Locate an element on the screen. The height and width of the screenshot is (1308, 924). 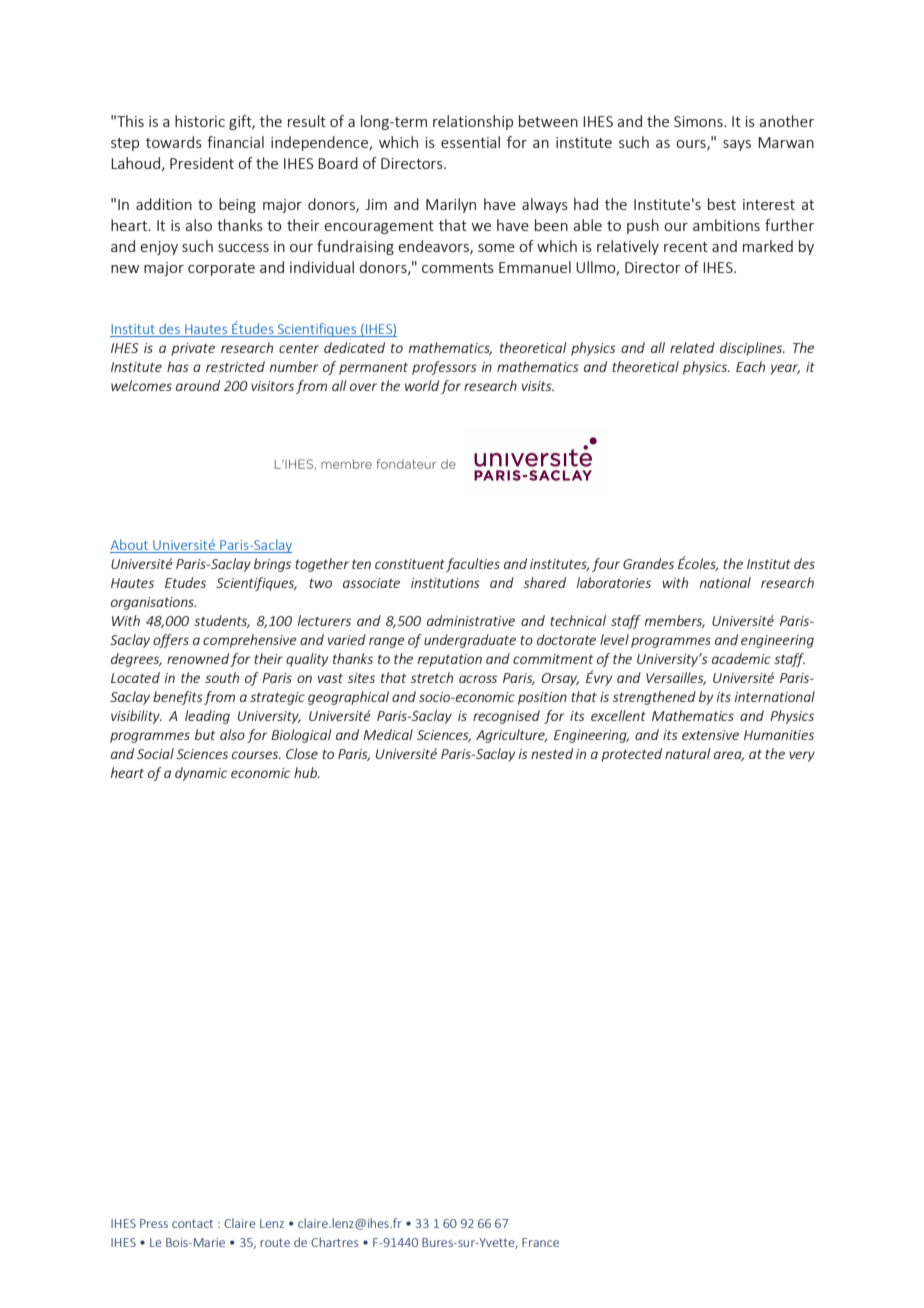
says is located at coordinates (737, 145).
